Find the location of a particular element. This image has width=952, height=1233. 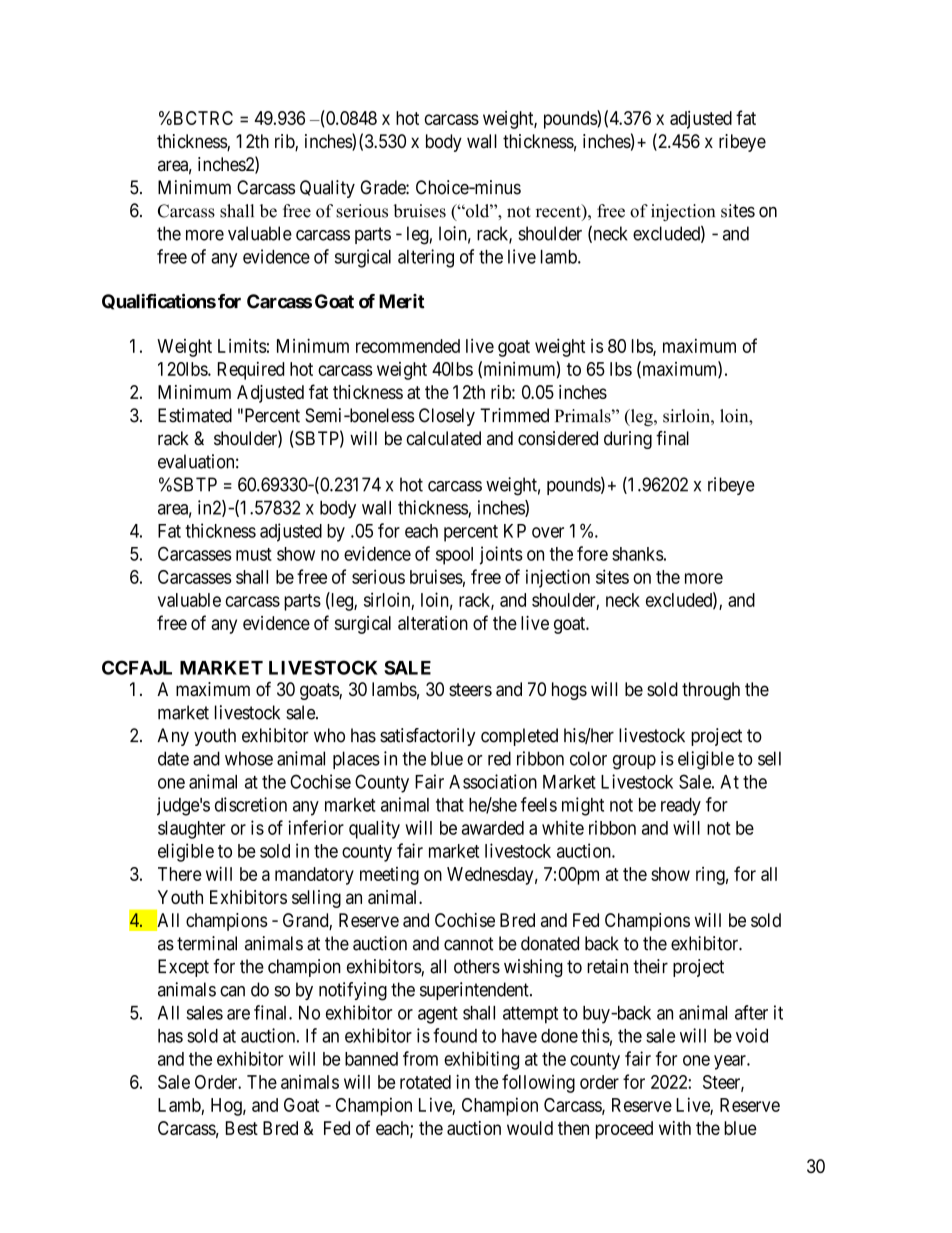

Best is located at coordinates (242, 1128).
